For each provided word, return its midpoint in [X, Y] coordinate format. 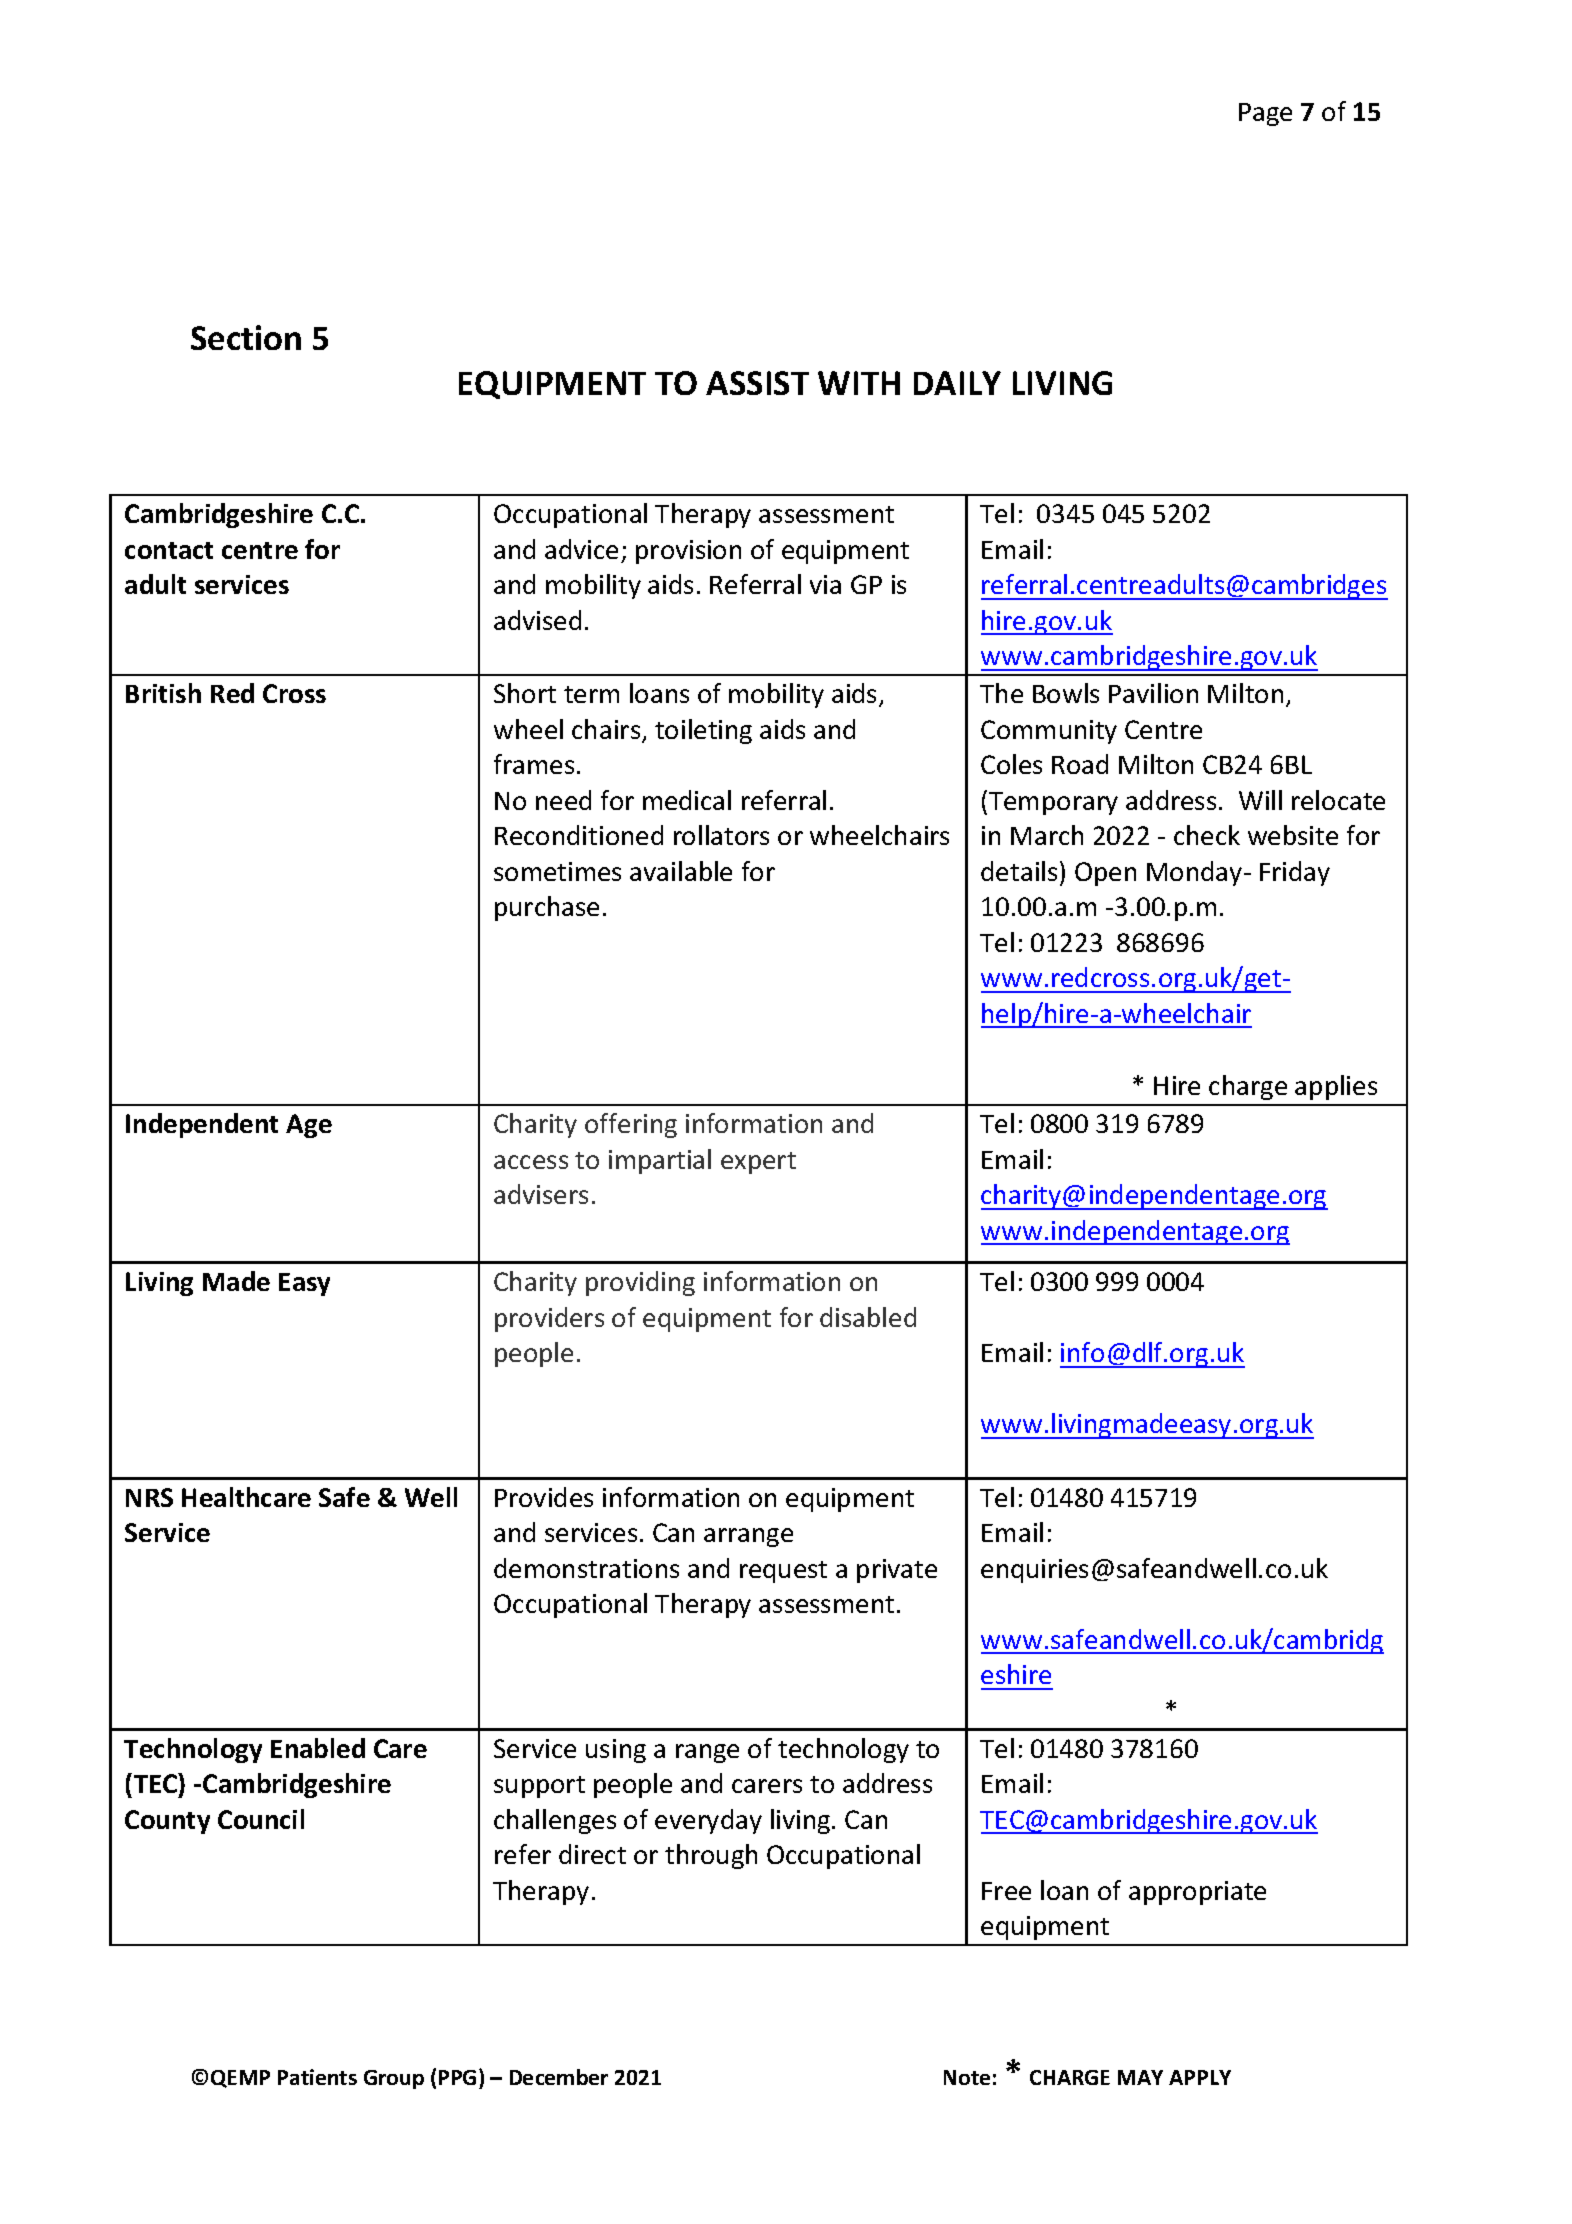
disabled [868, 1317]
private [897, 1571]
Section [246, 337]
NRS [149, 1497]
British [163, 693]
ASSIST [757, 383]
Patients [317, 2077]
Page [1265, 114]
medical [687, 800]
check [1207, 835]
